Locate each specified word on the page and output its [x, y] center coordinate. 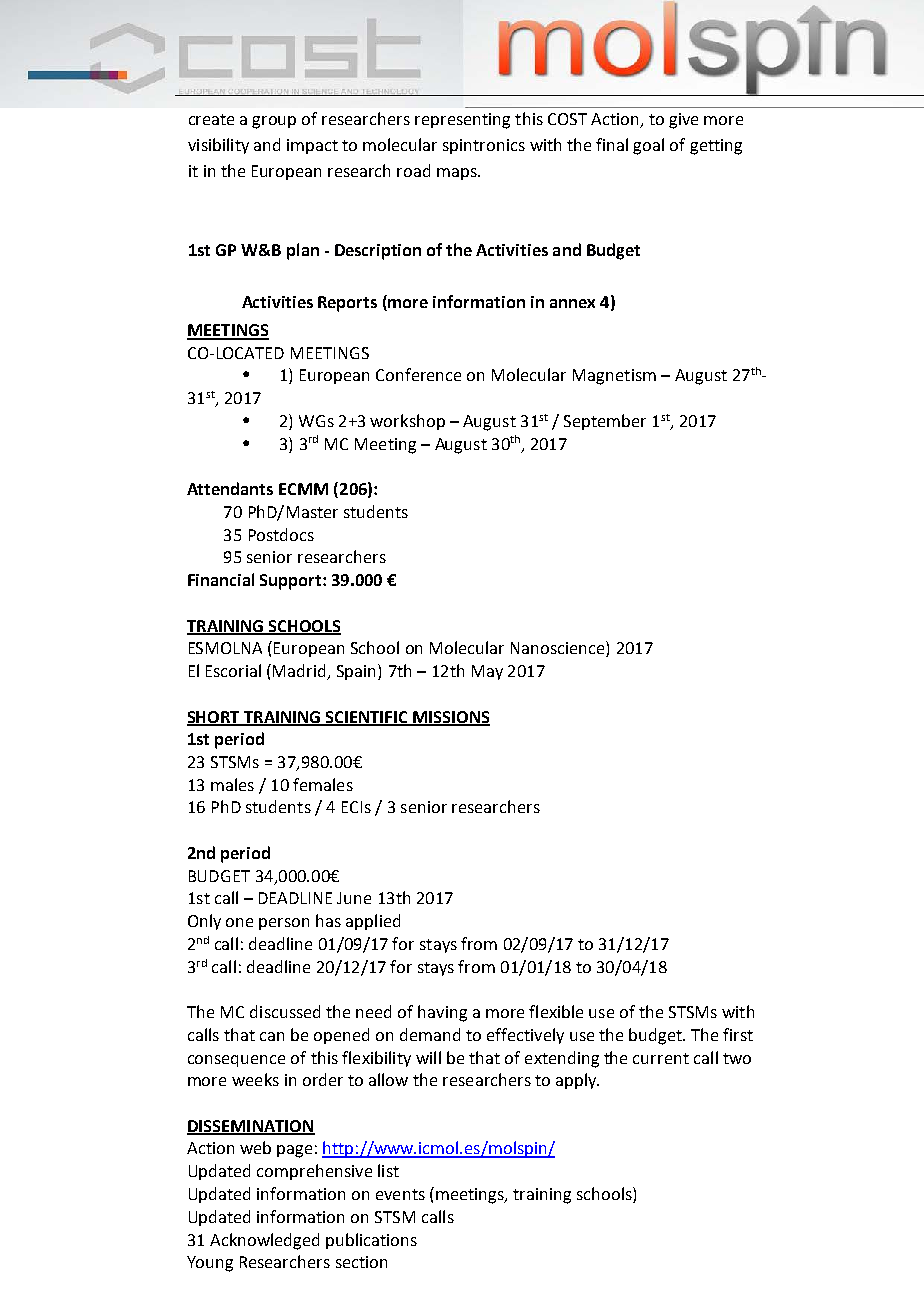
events [400, 1194]
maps [458, 174]
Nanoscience [559, 649]
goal [648, 146]
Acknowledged [264, 1241]
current [661, 1058]
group [274, 122]
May [487, 672]
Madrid [301, 672]
